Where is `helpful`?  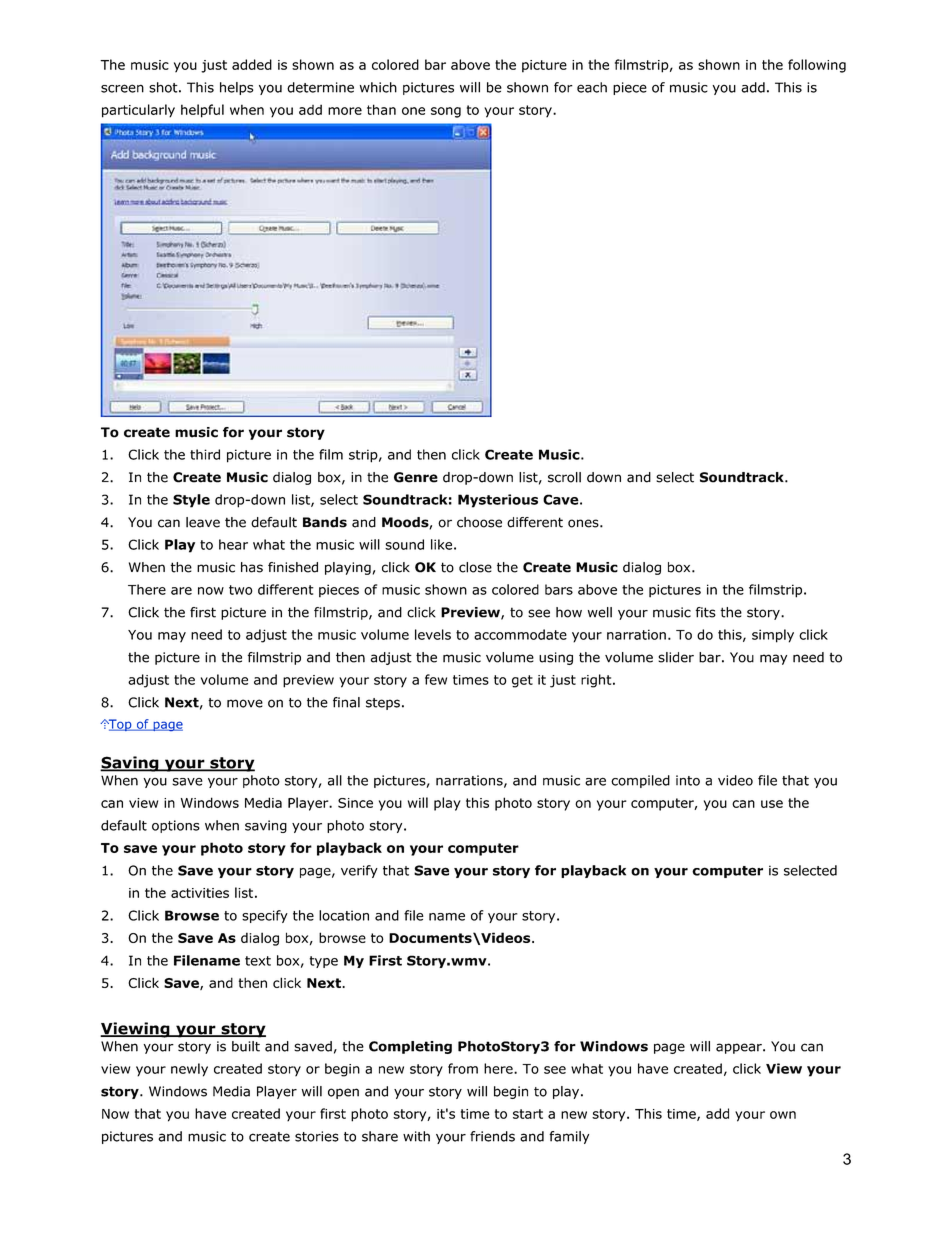
helpful is located at coordinates (202, 111).
